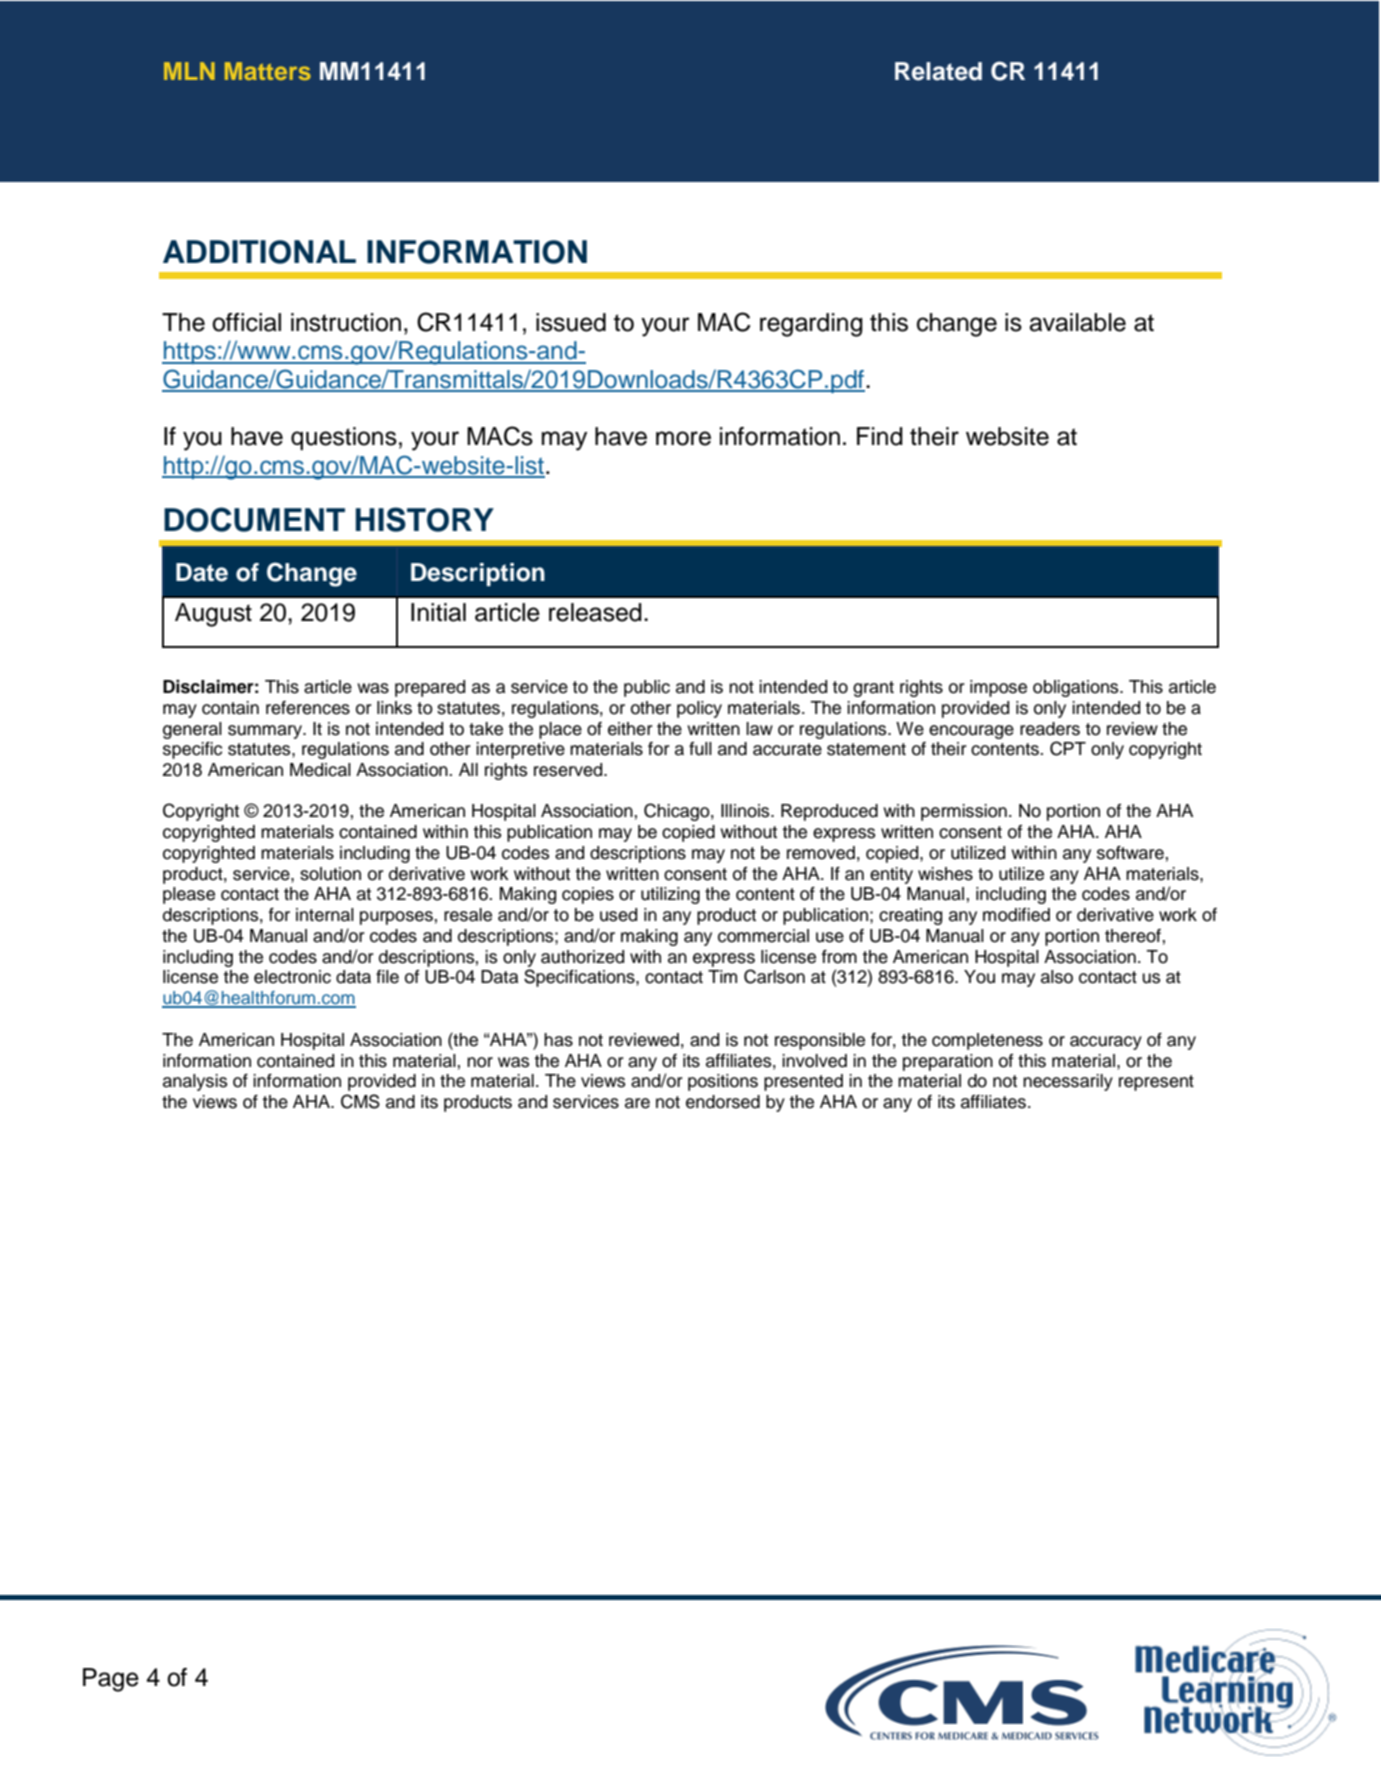 This document has height=1787, width=1381. I want to click on utilizing, so click(670, 895).
